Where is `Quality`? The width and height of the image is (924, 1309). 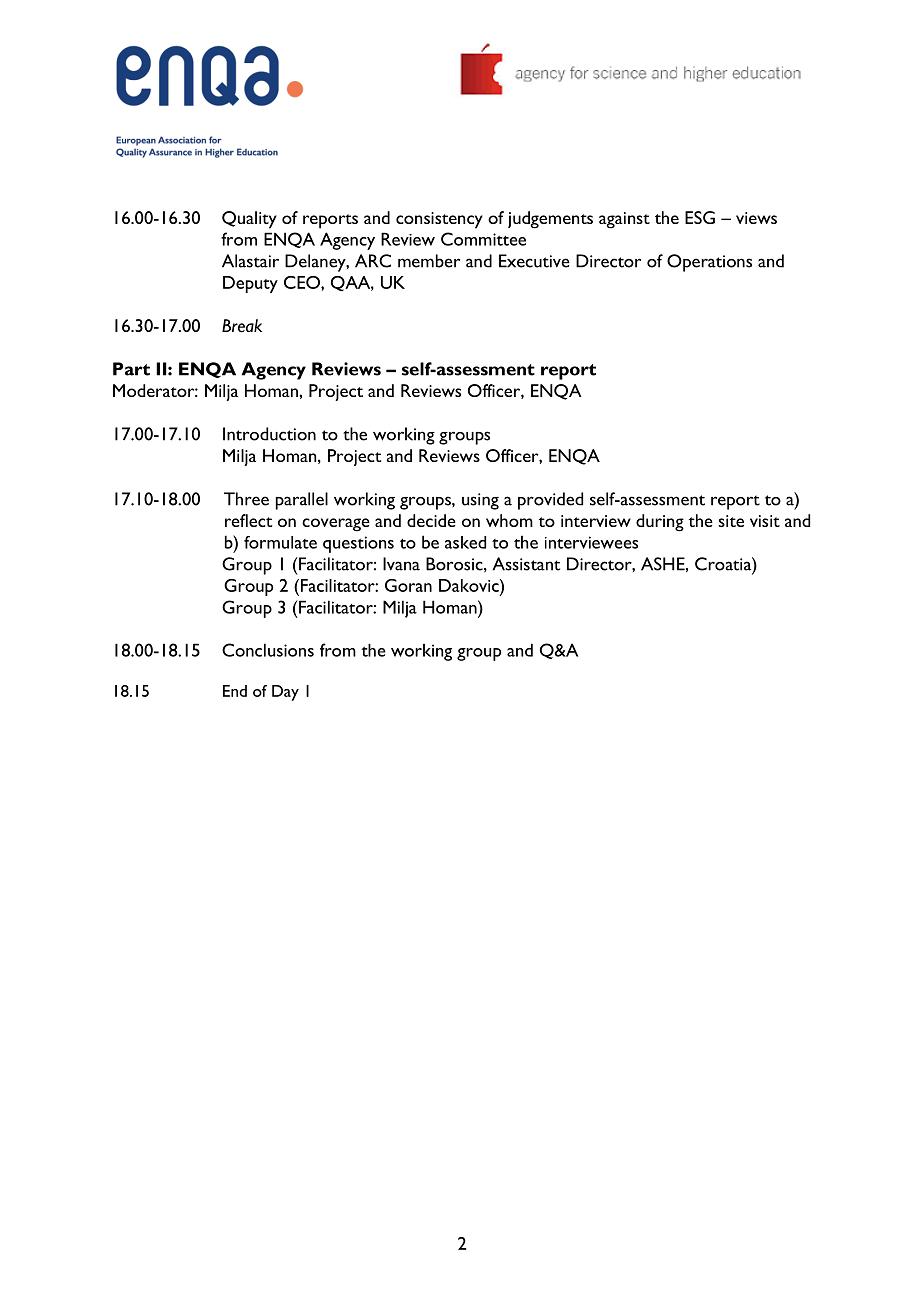
Quality is located at coordinates (249, 220).
